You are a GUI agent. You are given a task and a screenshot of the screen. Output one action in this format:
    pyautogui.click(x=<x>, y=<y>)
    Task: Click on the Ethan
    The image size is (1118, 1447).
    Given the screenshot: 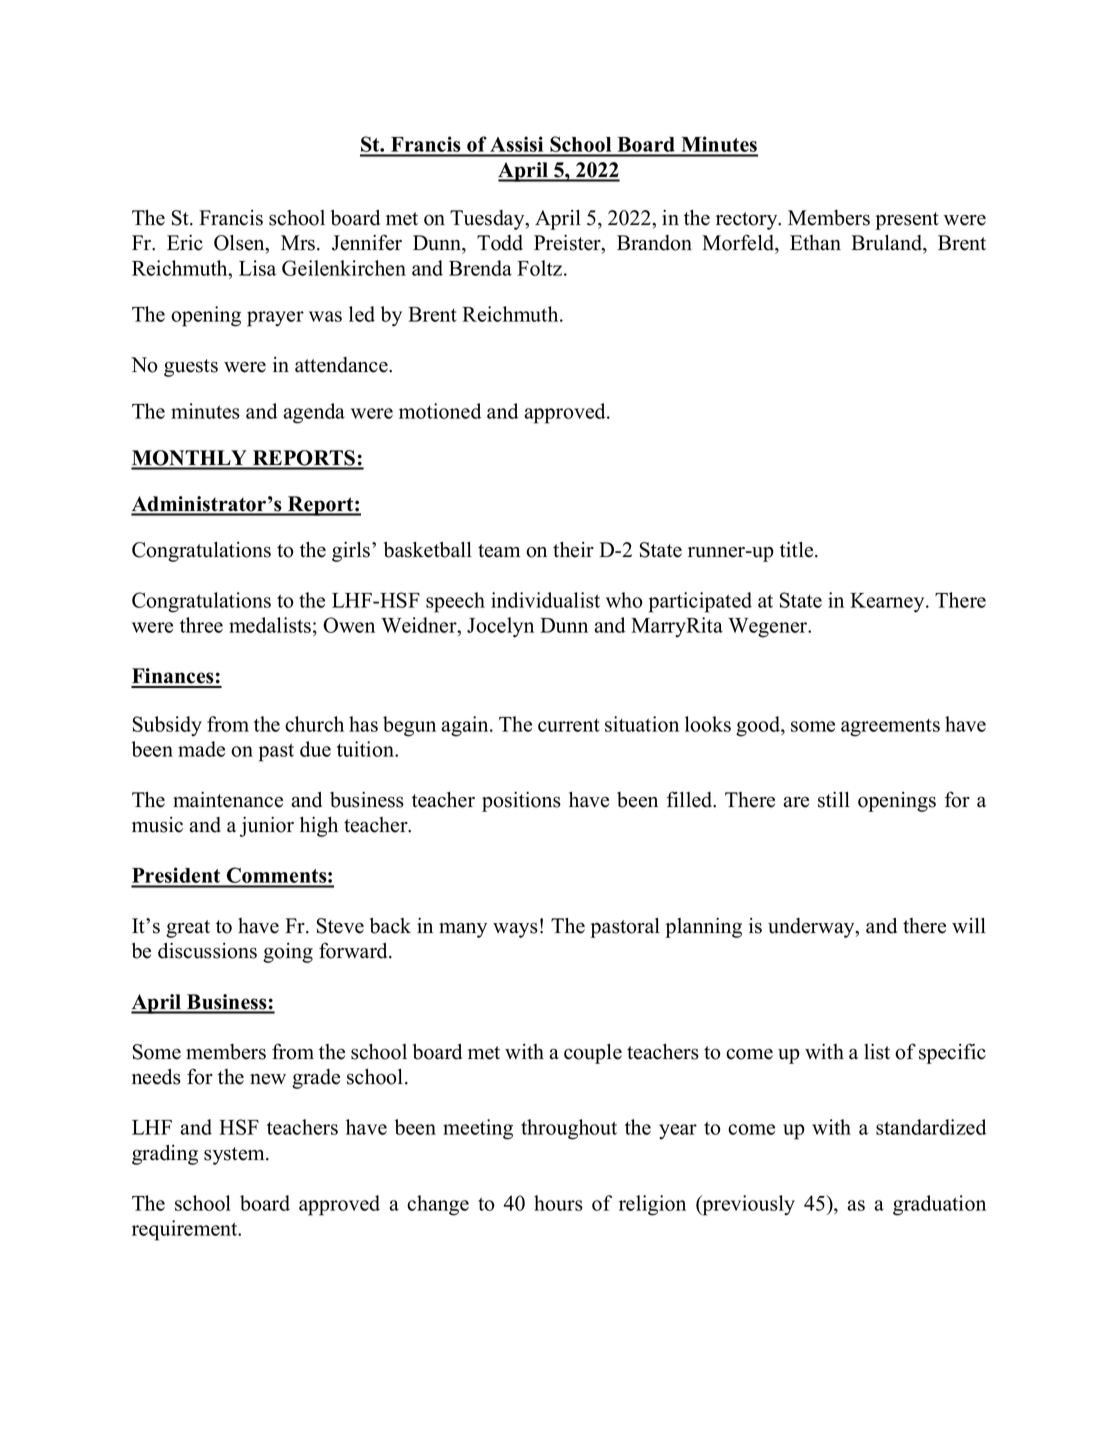 What is the action you would take?
    pyautogui.click(x=815, y=243)
